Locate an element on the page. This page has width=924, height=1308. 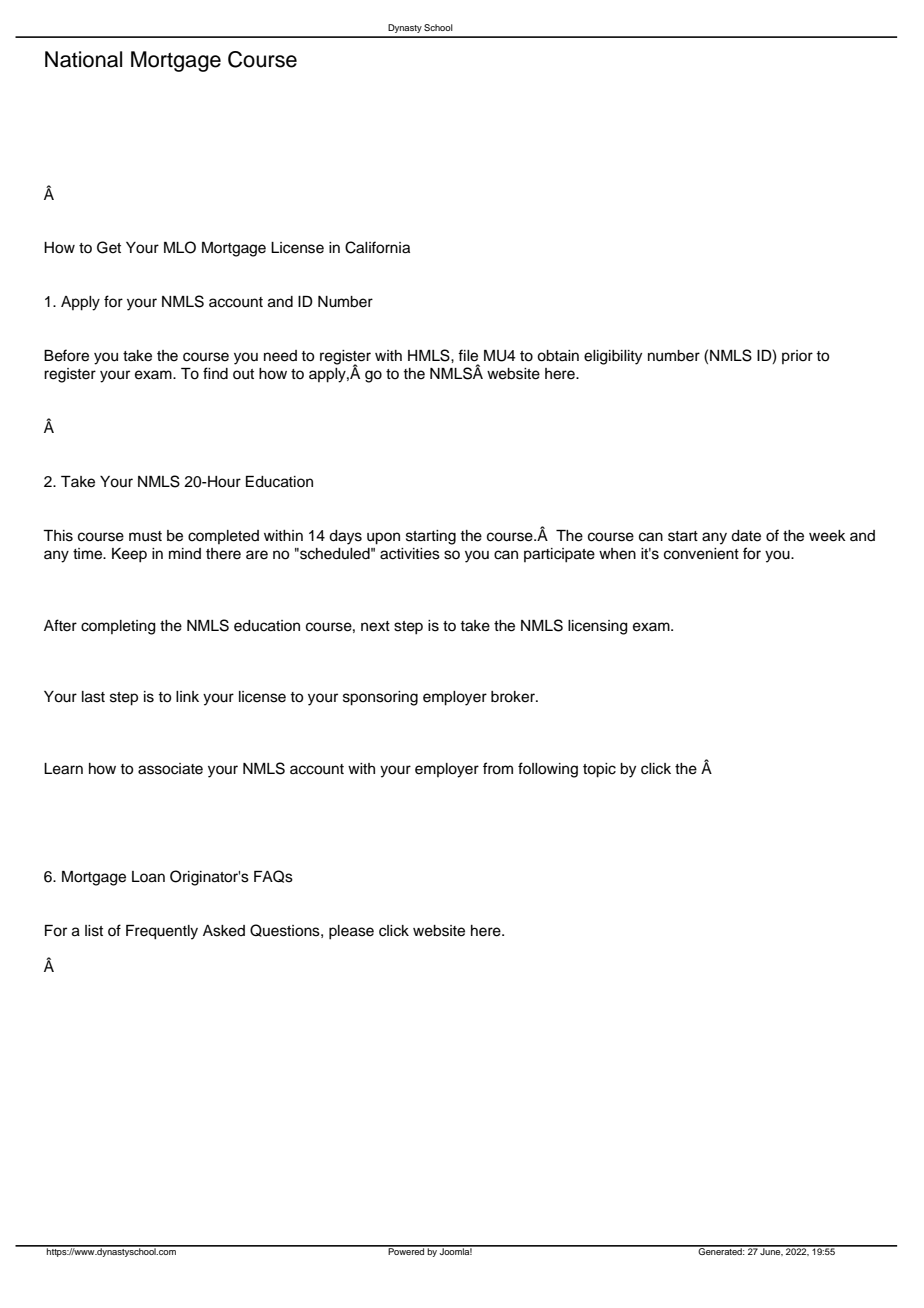
topic is located at coordinates (599, 770).
